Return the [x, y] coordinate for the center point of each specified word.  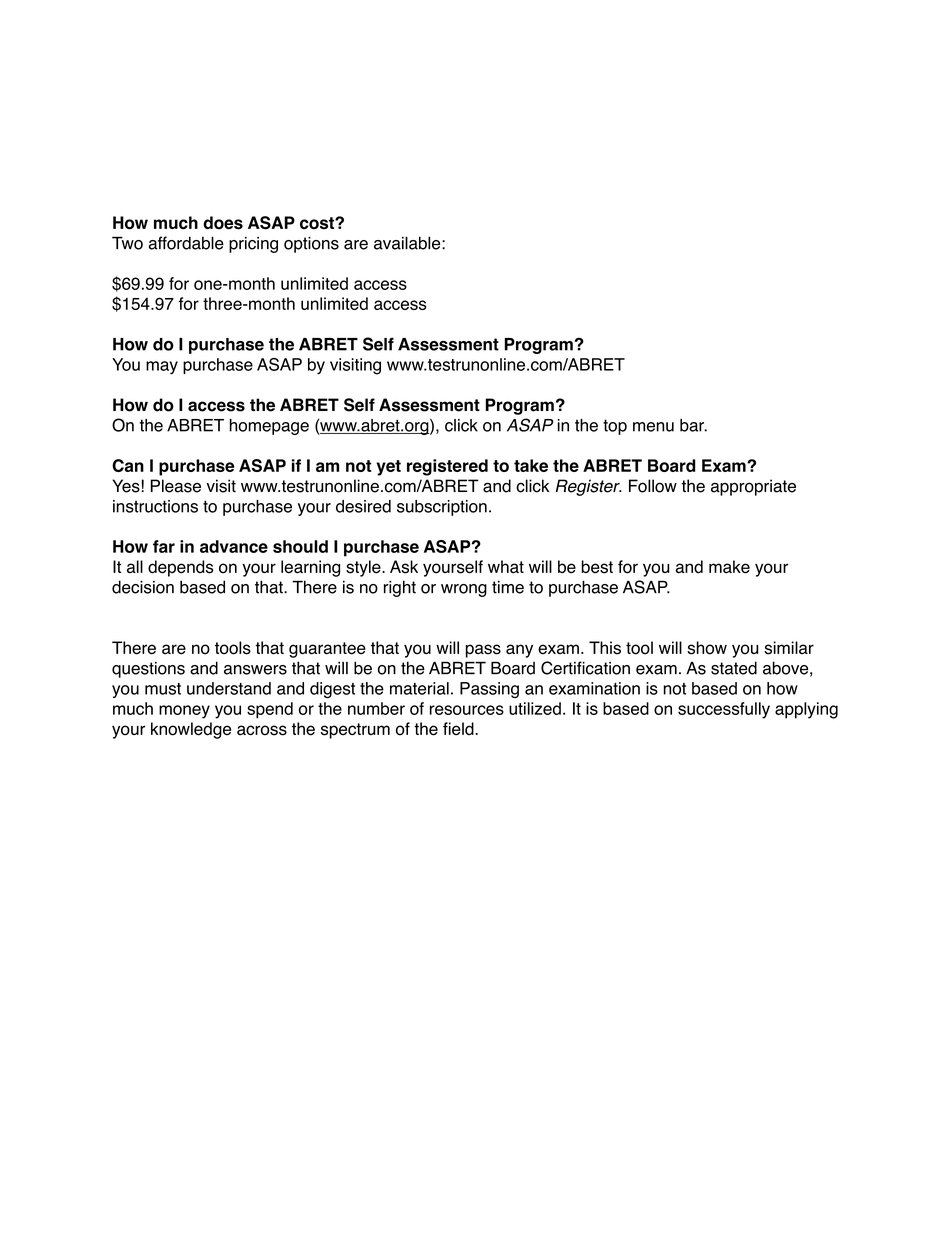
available [408, 243]
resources [467, 710]
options [311, 245]
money [184, 712]
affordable [186, 243]
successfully [724, 710]
